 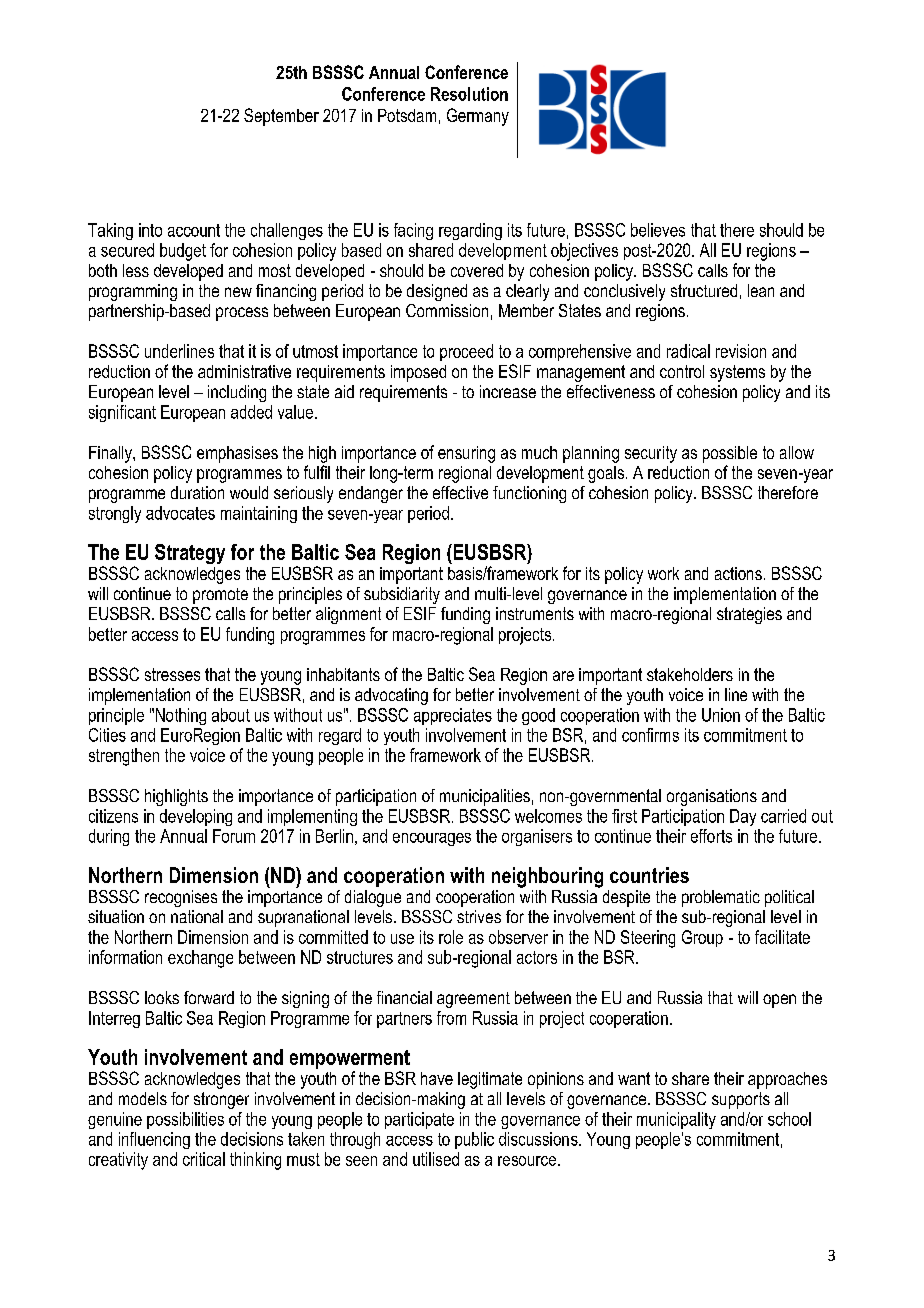 What do you see at coordinates (402, 595) in the screenshot?
I see `subsidiarity` at bounding box center [402, 595].
